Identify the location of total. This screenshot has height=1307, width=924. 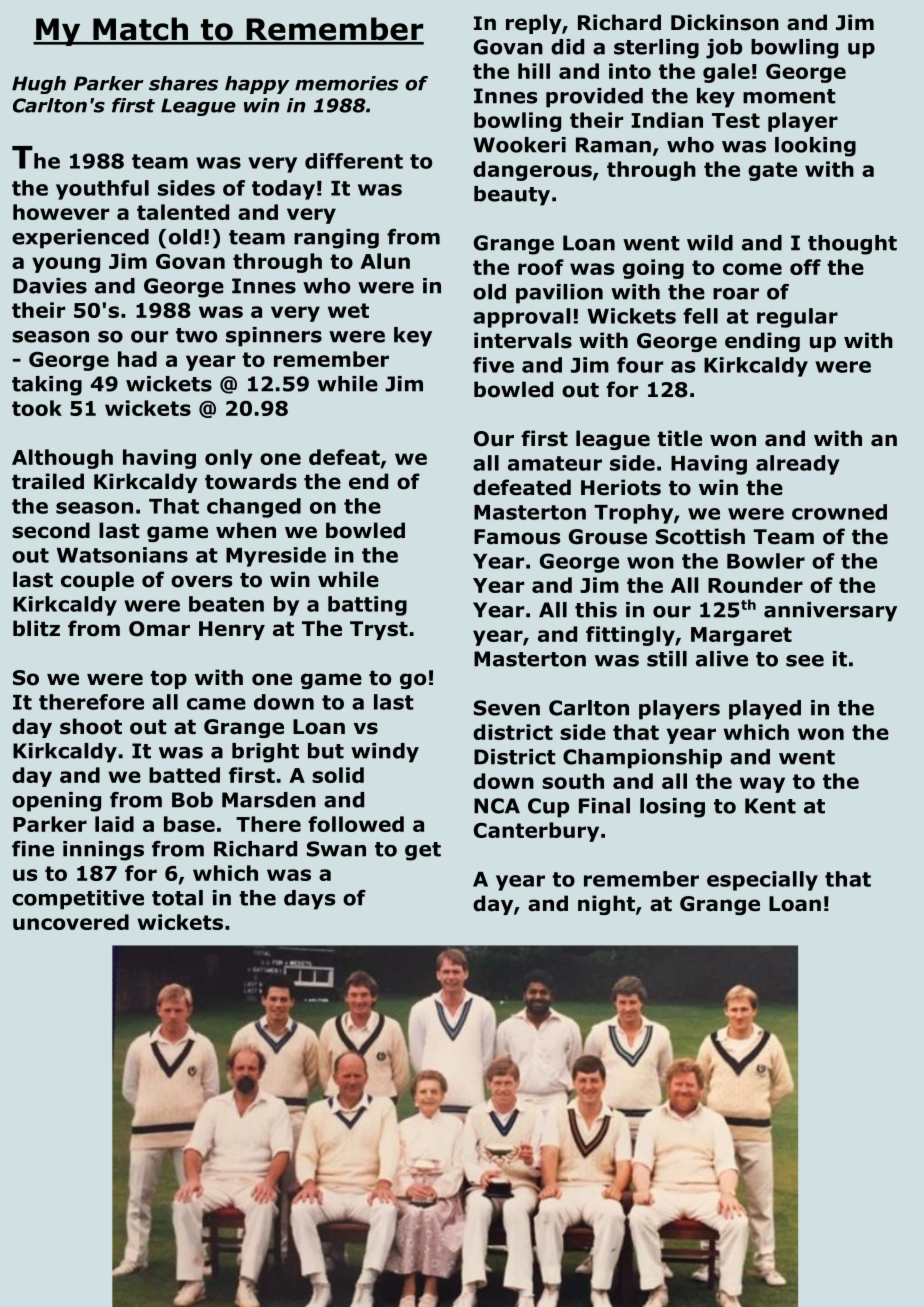
(177, 898).
